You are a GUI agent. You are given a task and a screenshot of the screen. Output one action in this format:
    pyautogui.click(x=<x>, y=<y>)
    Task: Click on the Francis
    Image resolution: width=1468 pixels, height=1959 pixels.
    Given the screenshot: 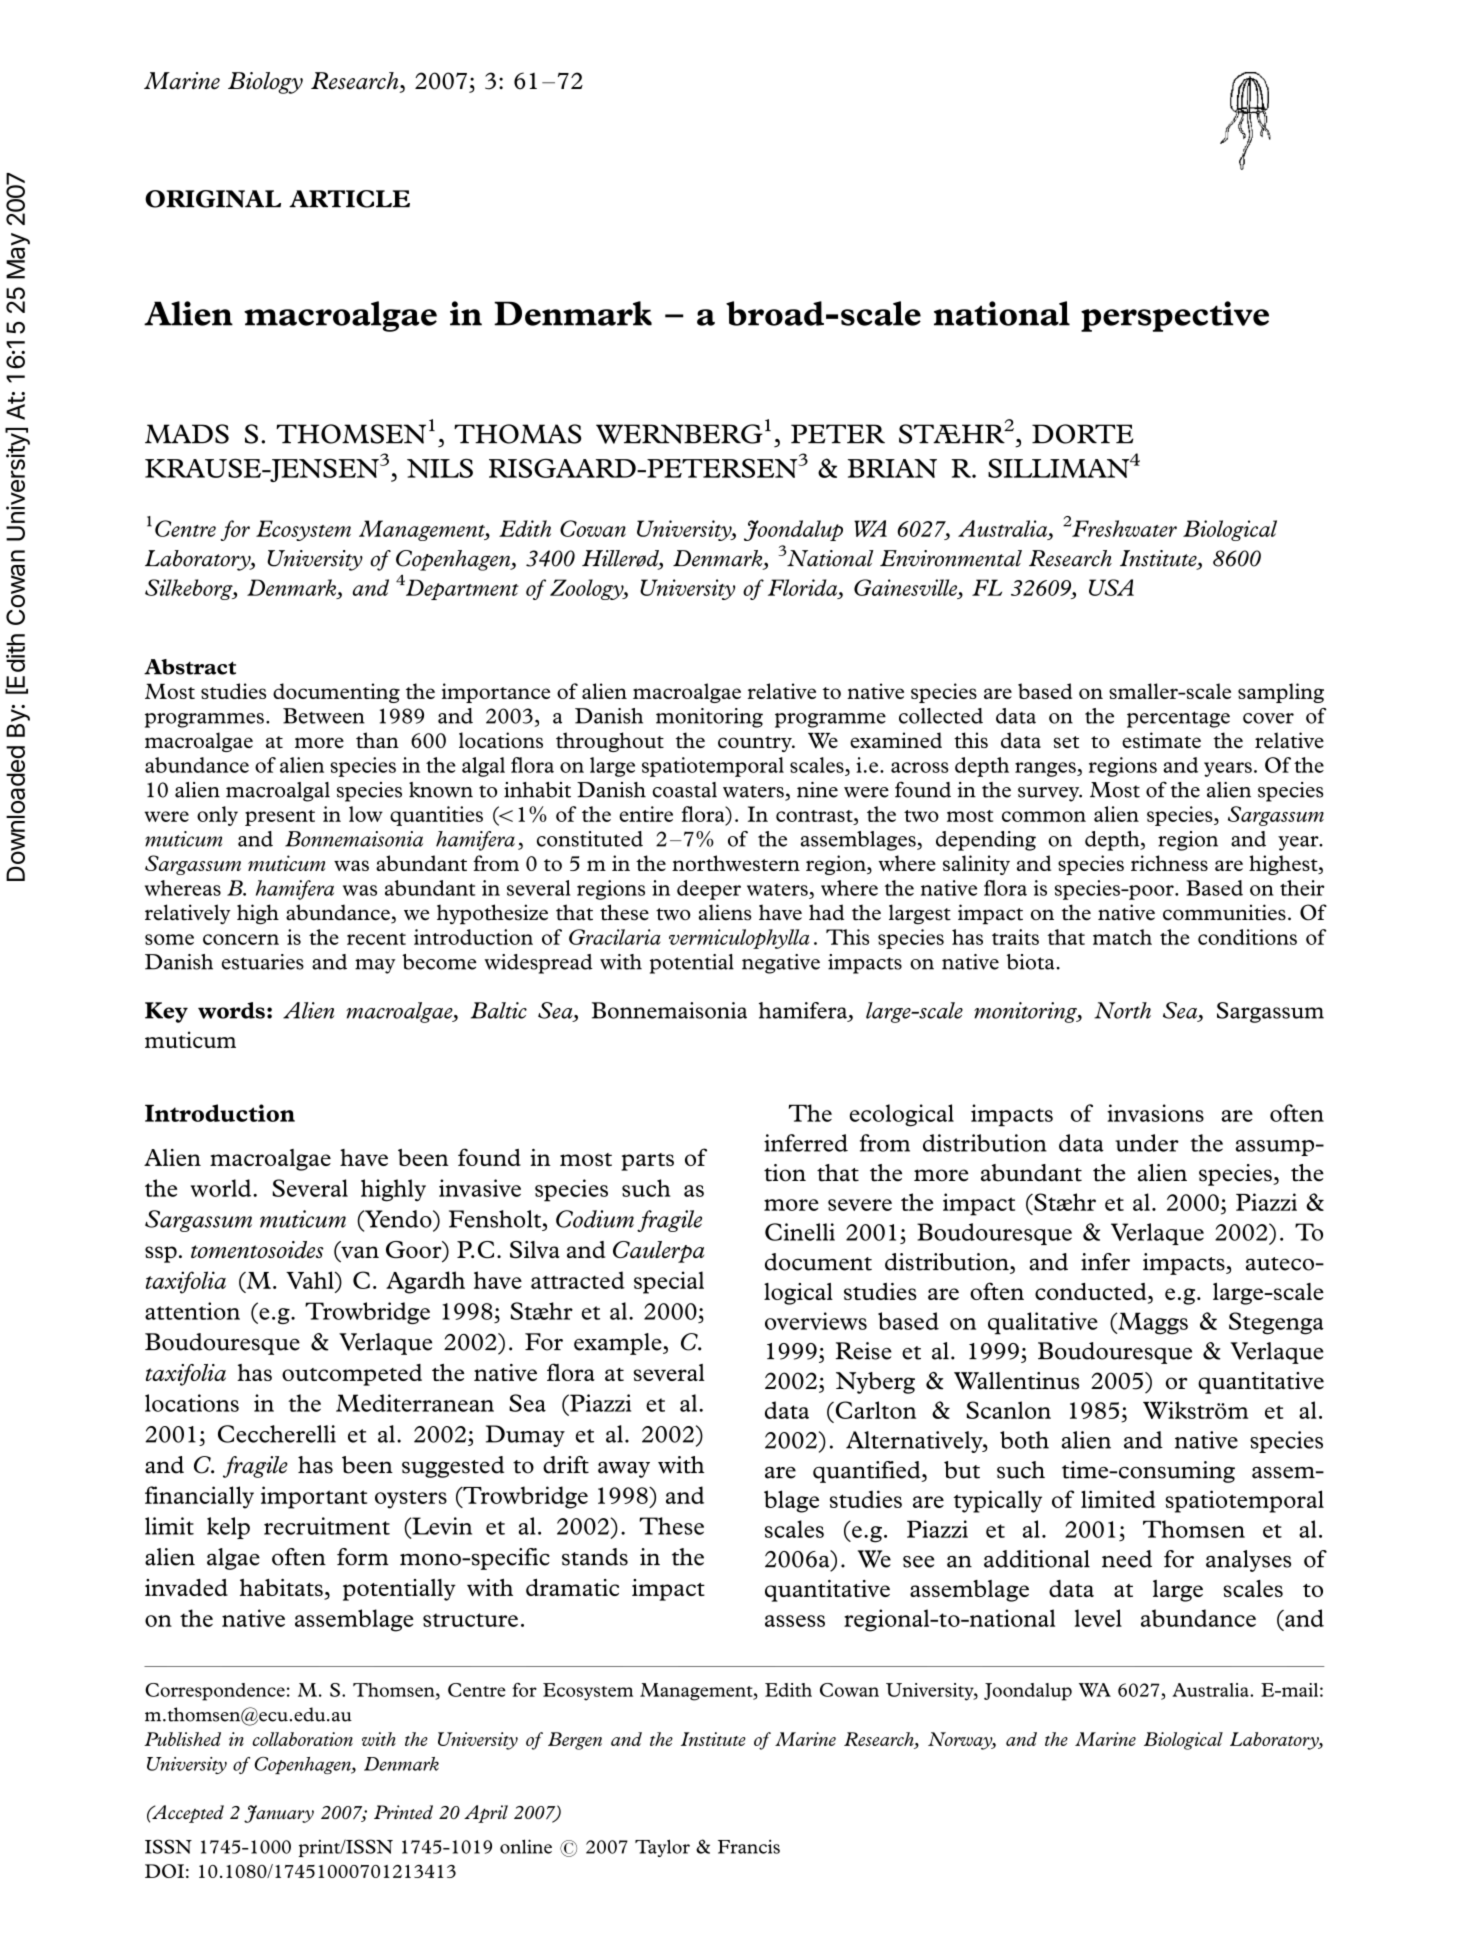 What is the action you would take?
    pyautogui.click(x=749, y=1847)
